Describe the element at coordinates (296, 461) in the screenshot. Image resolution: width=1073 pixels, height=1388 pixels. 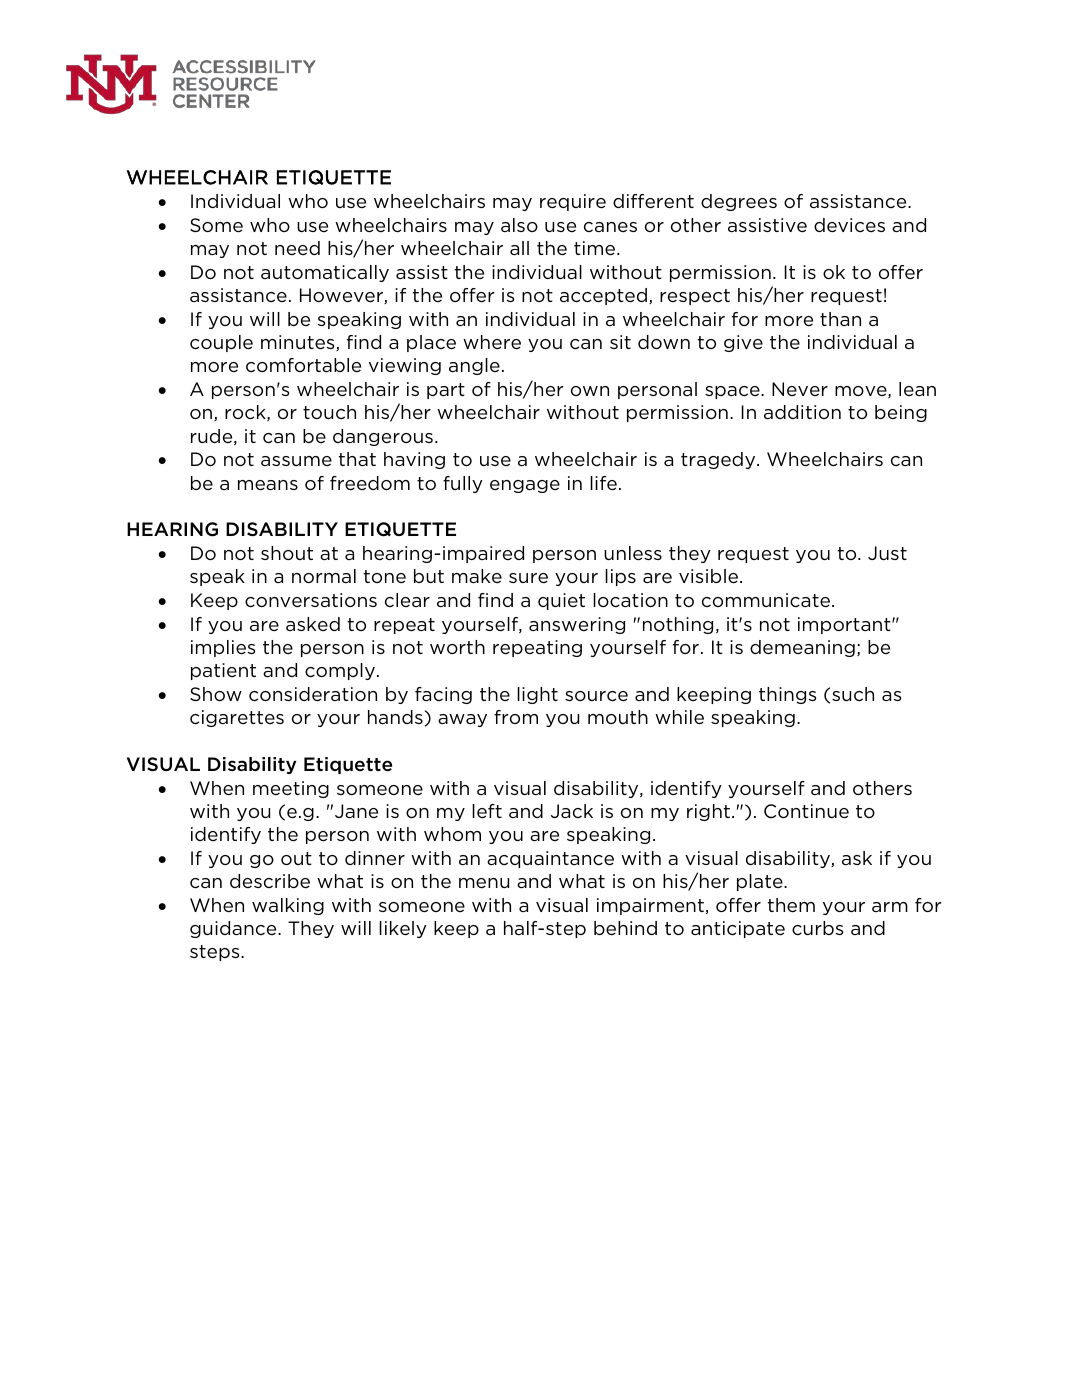
I see `assume` at that location.
